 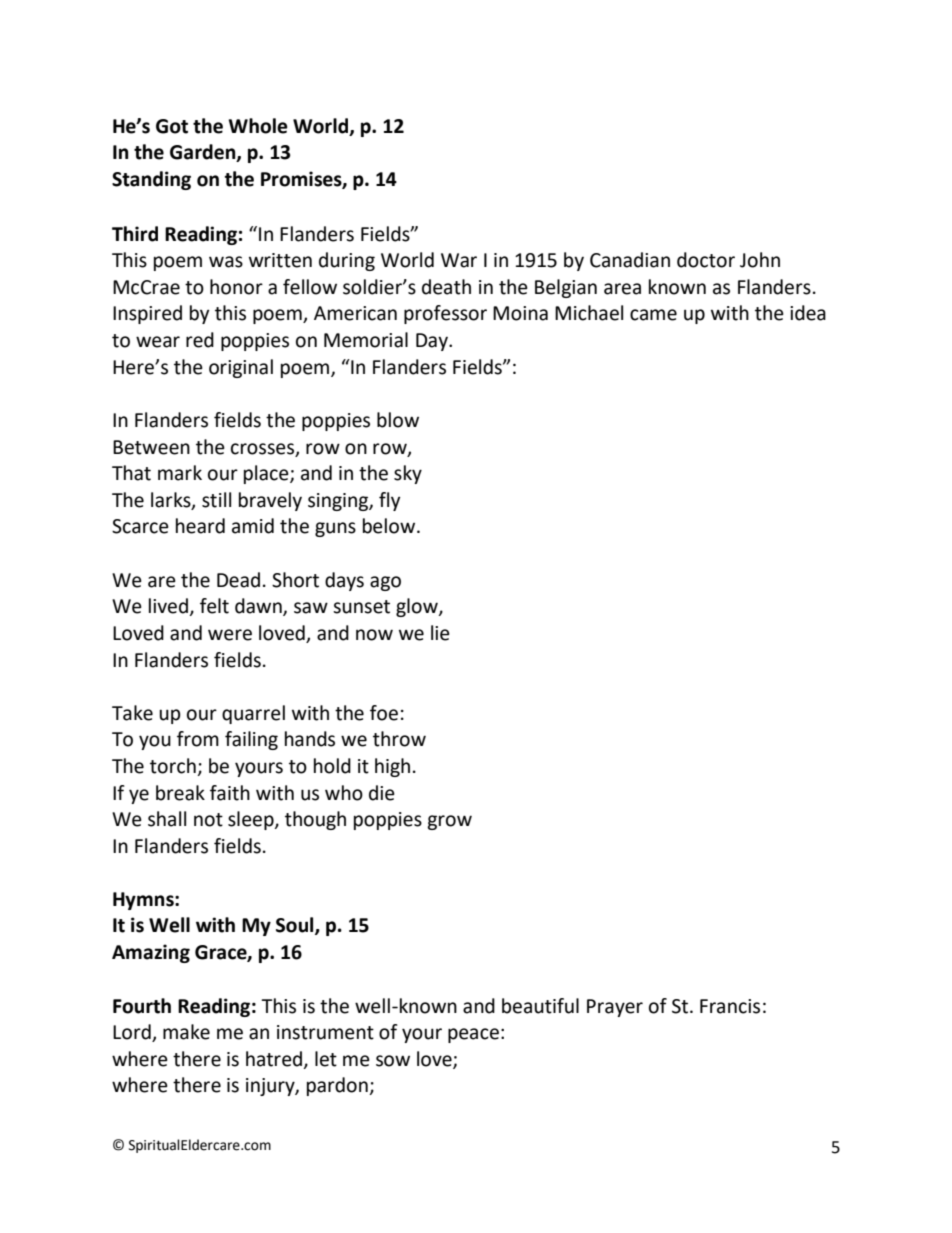 What do you see at coordinates (172, 126) in the page?
I see `Got` at bounding box center [172, 126].
